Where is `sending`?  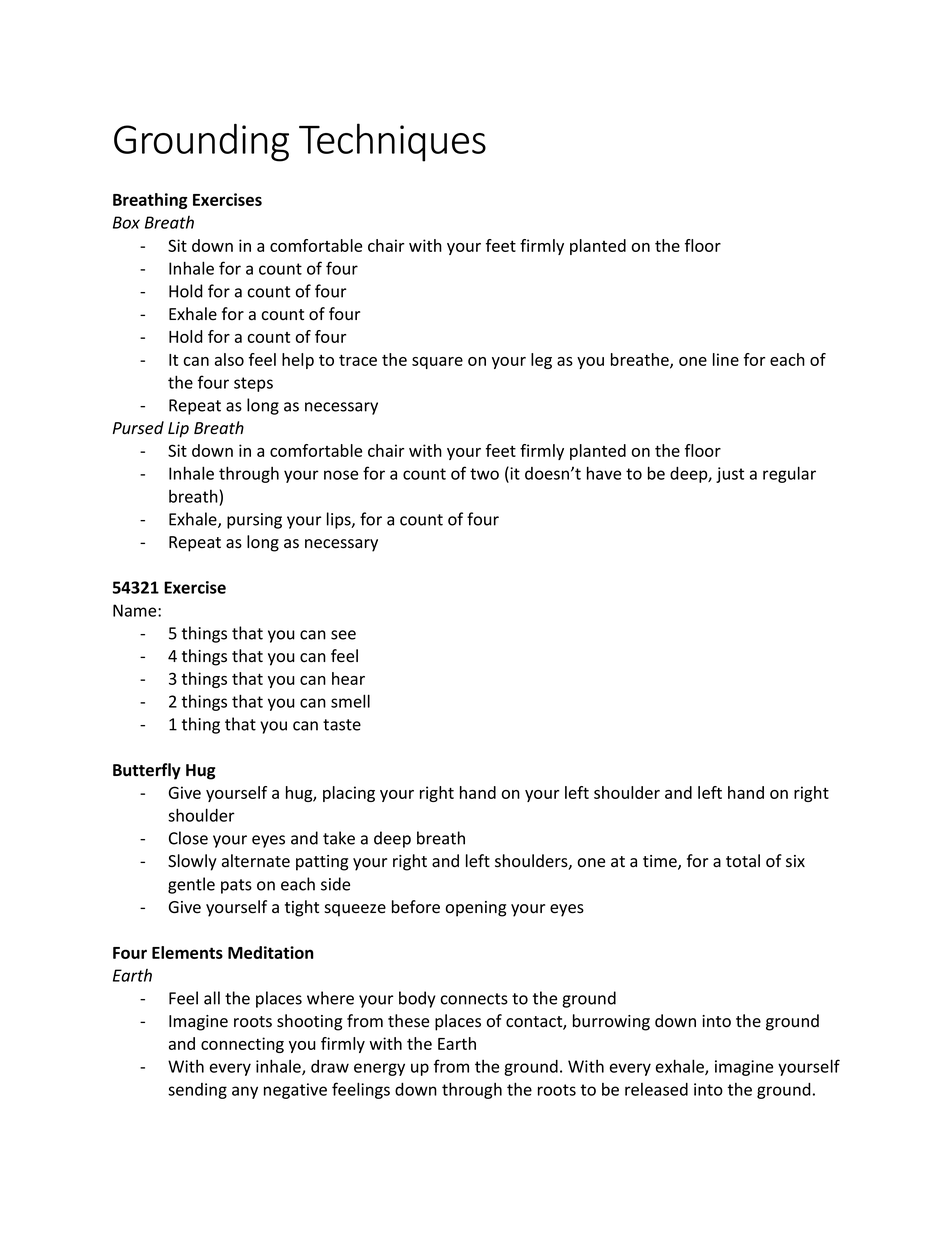
sending is located at coordinates (197, 1091).
